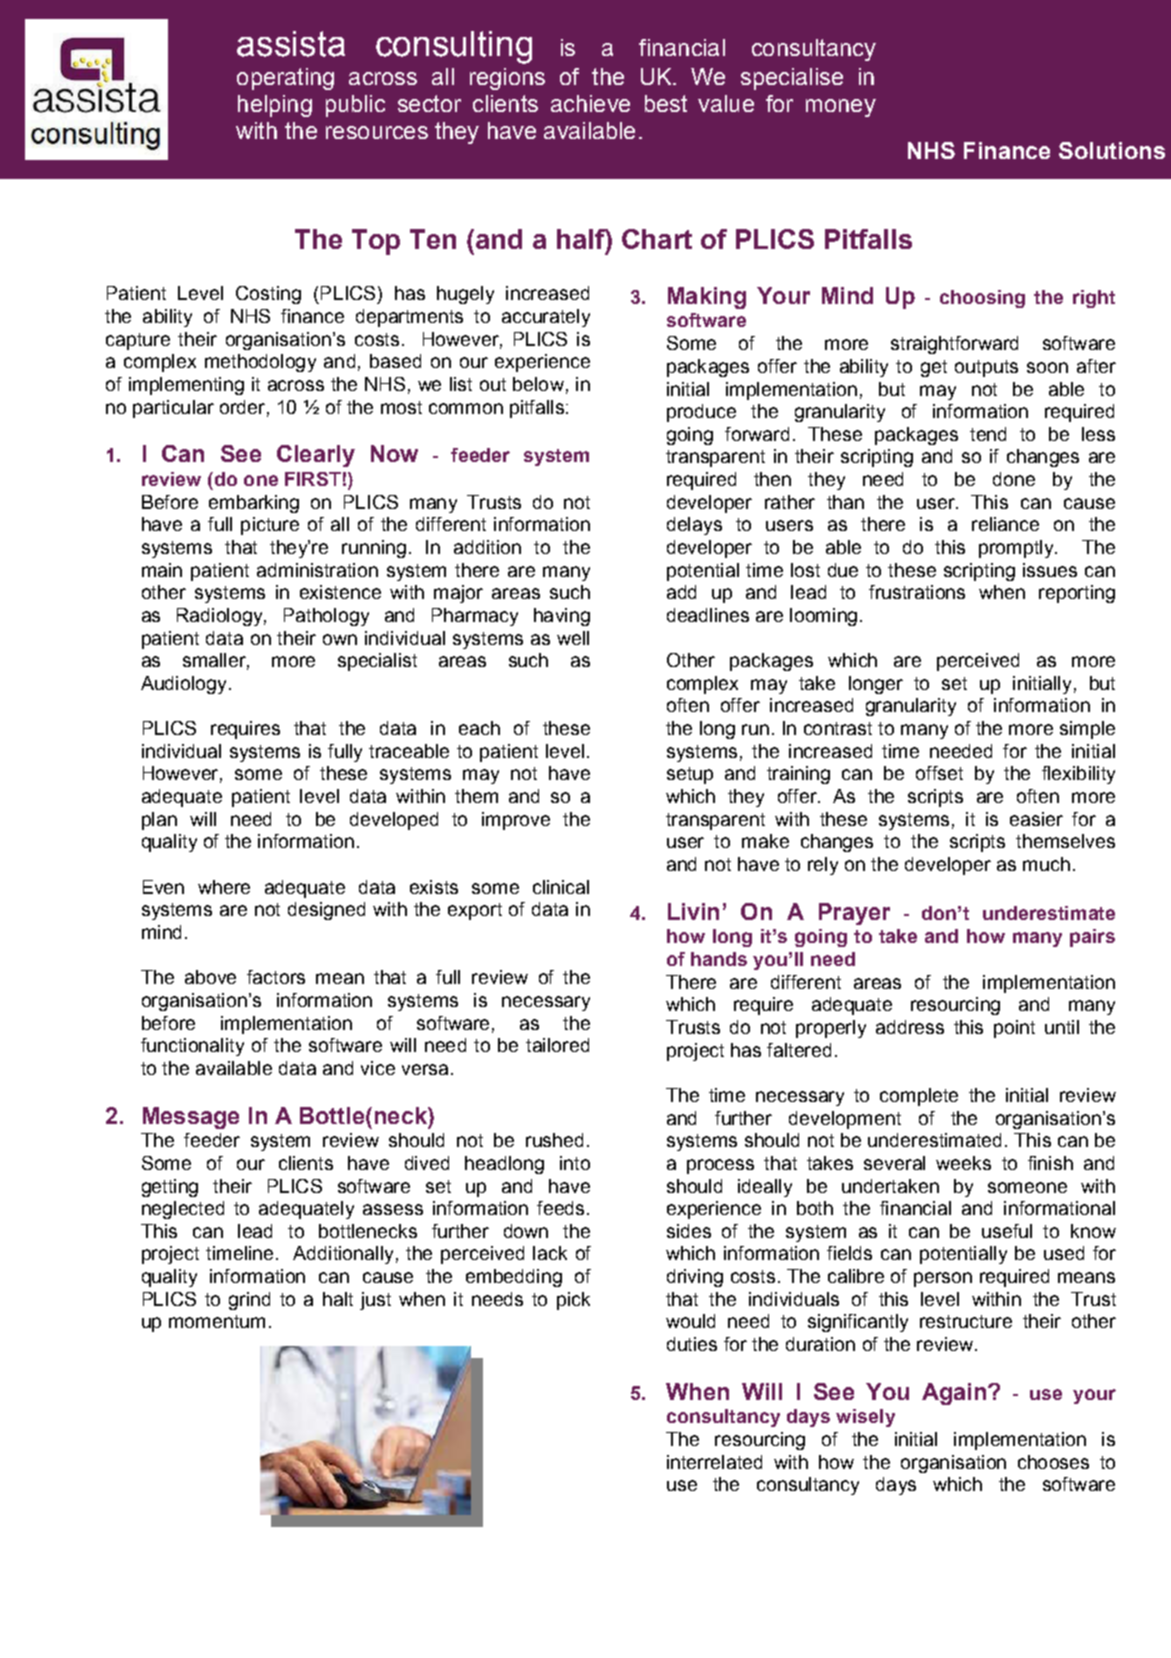  I want to click on Solutions, so click(1112, 150).
